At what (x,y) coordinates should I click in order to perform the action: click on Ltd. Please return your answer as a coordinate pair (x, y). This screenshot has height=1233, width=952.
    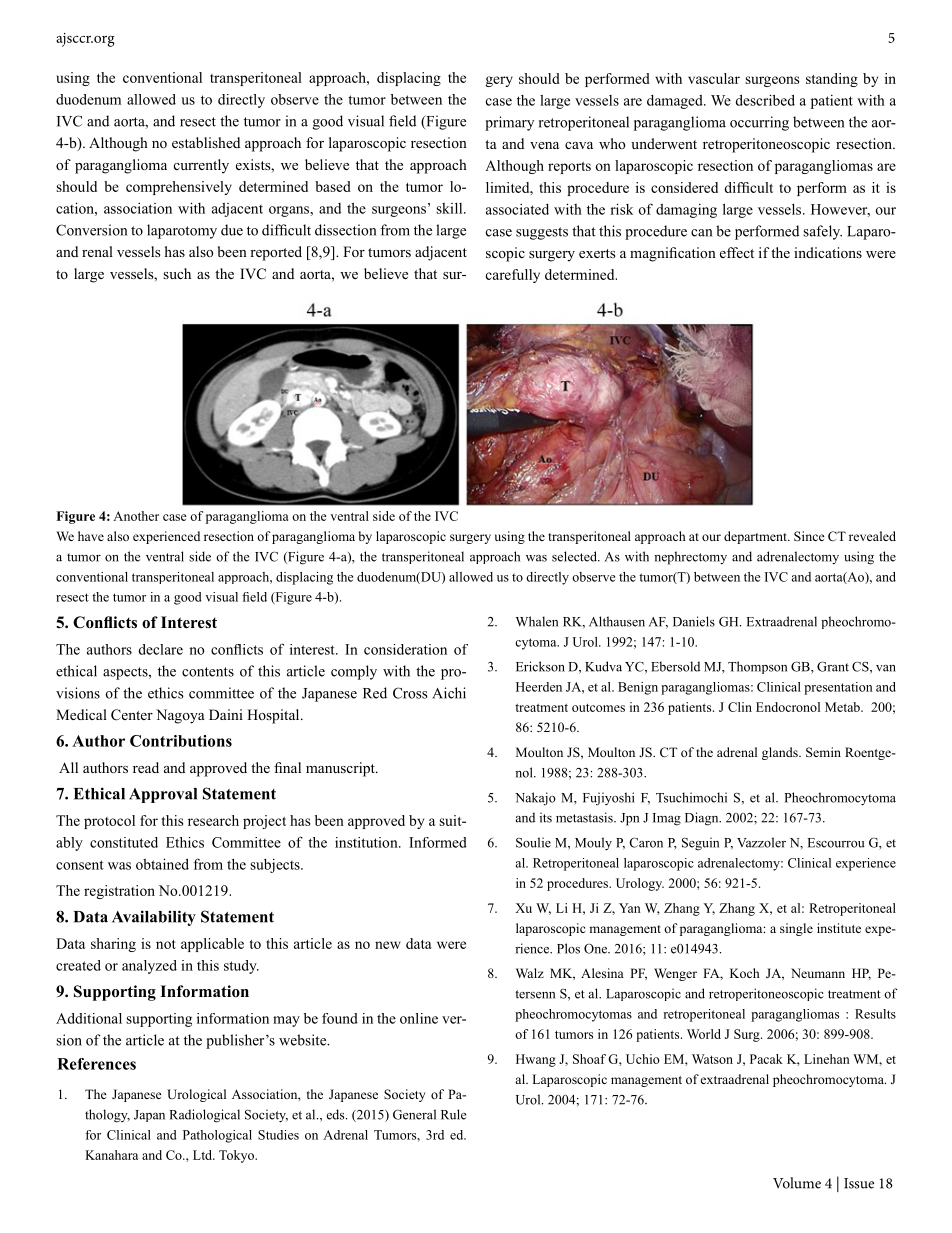
    Looking at the image, I should click on (204, 1155).
